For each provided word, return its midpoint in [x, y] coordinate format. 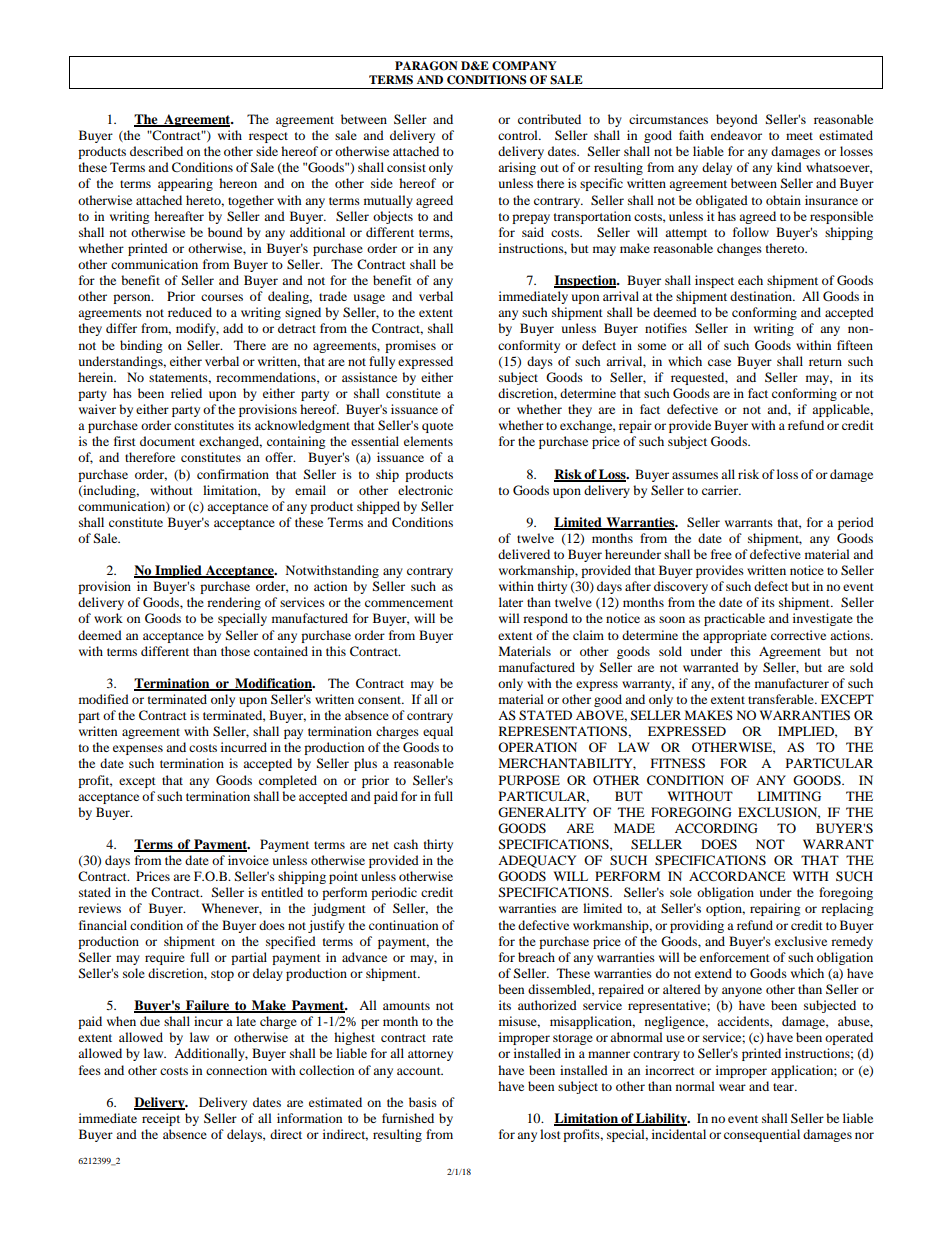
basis [423, 1102]
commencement [409, 603]
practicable [734, 619]
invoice [248, 860]
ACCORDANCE [737, 876]
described [156, 151]
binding [141, 346]
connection [236, 1070]
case [719, 362]
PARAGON [426, 66]
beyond [737, 120]
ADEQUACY [537, 861]
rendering [234, 603]
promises [410, 346]
